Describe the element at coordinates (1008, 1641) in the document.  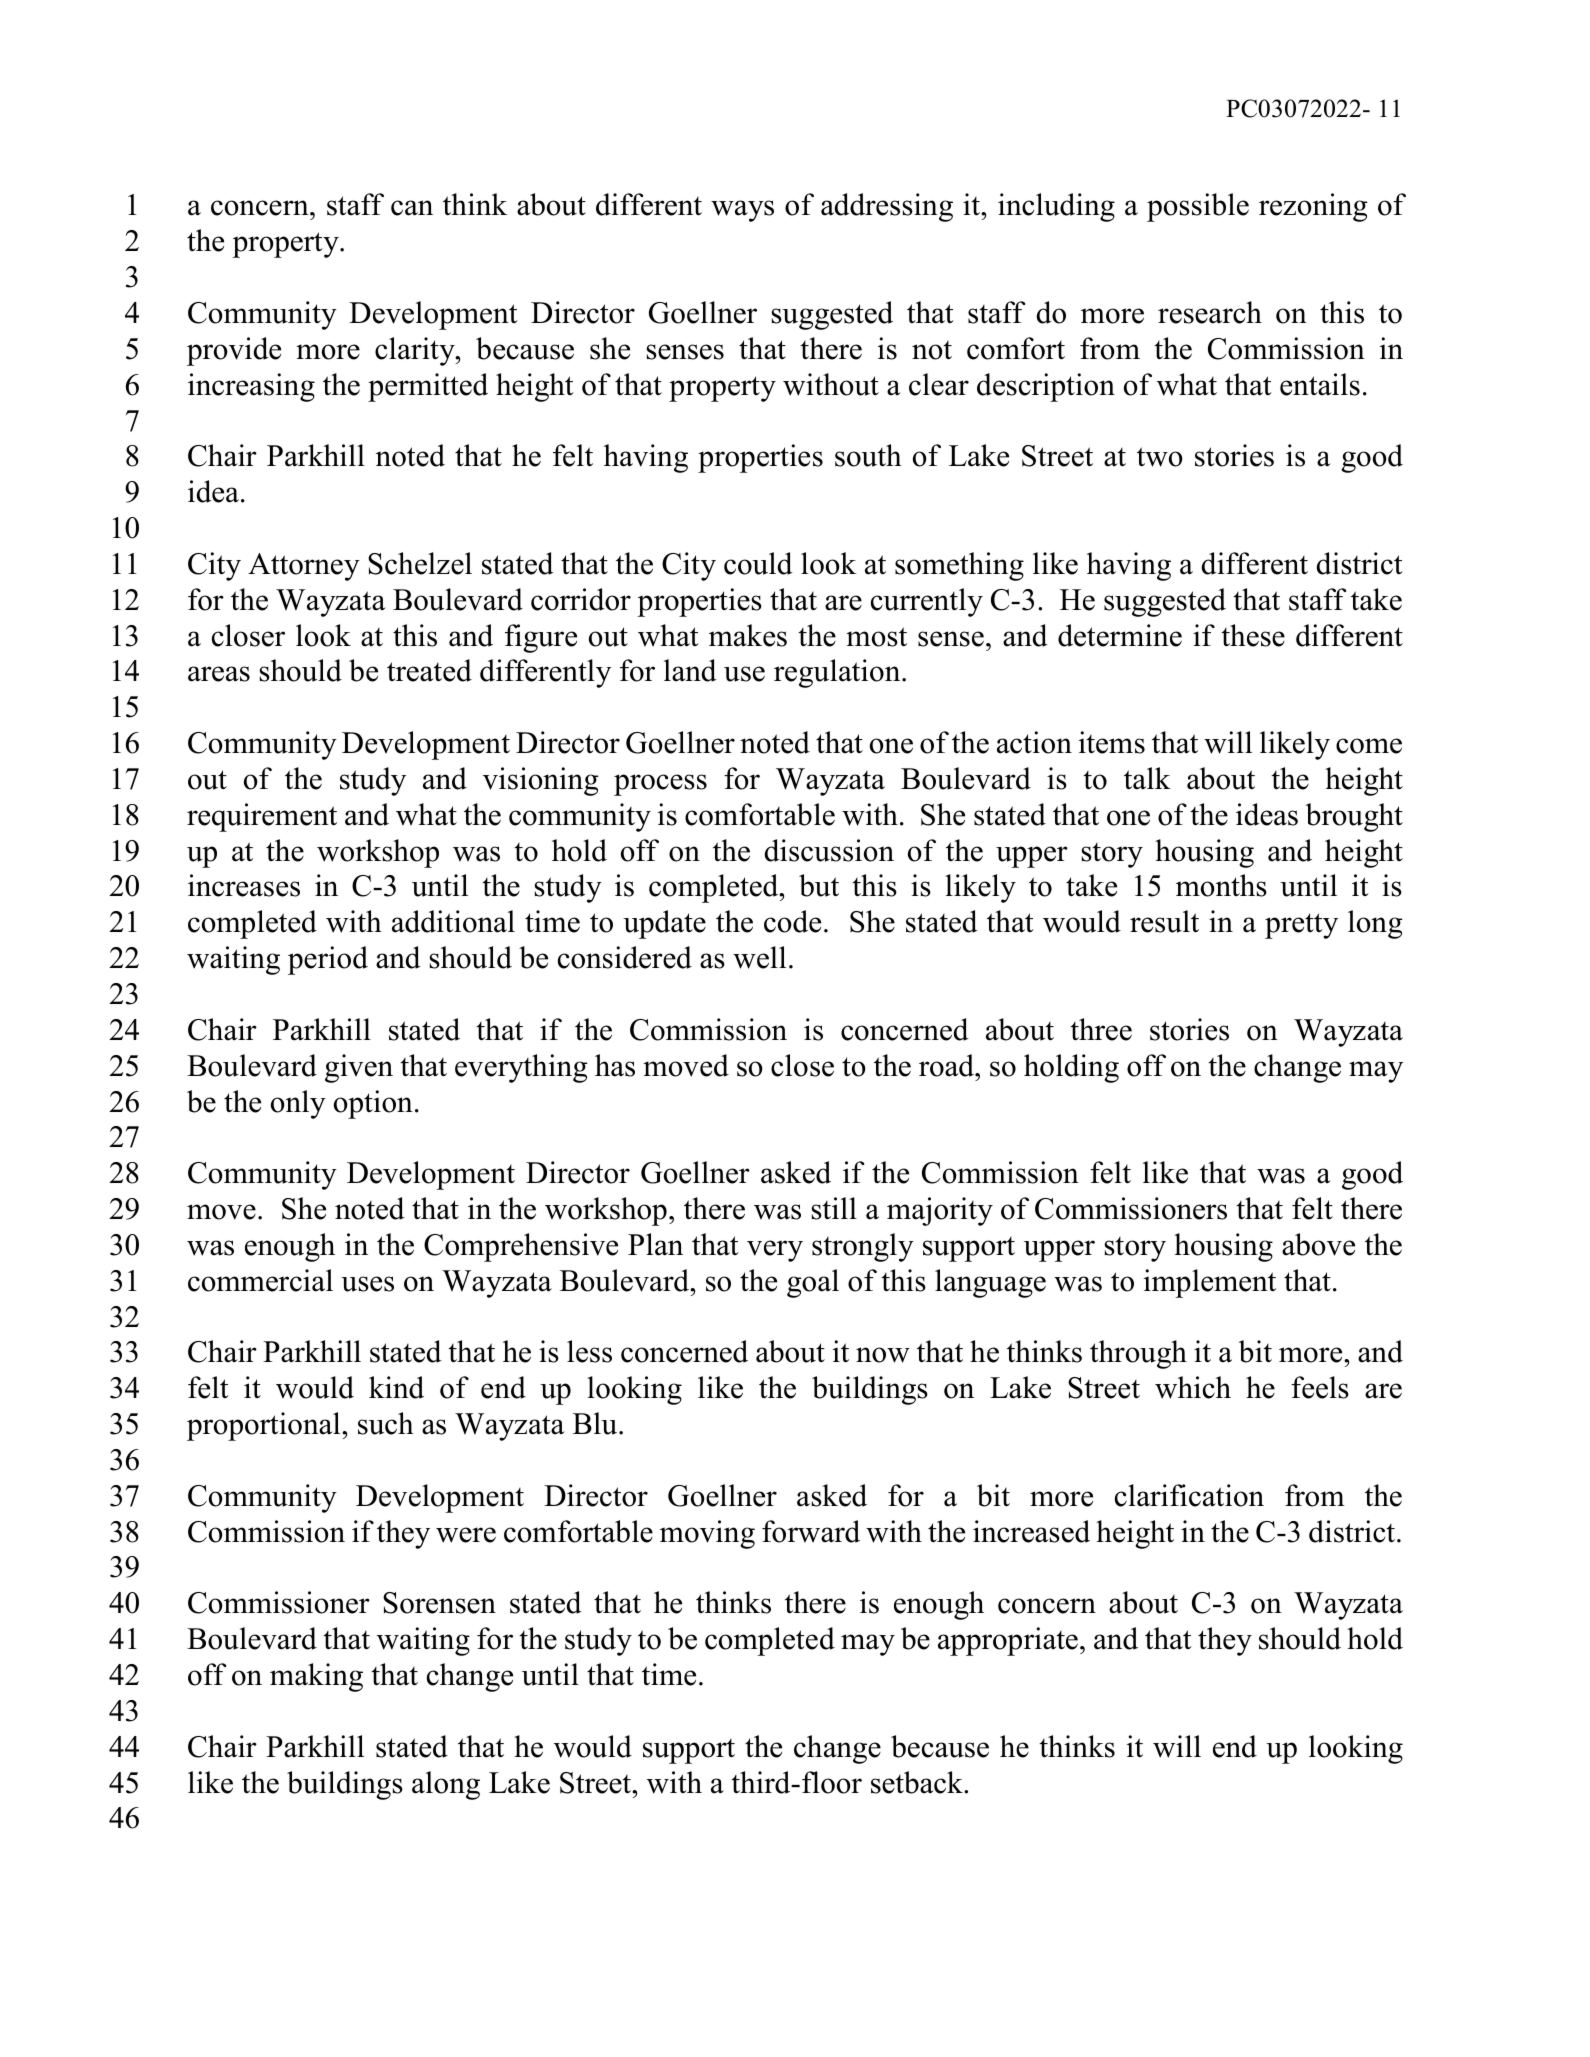
I see `appropriate` at that location.
